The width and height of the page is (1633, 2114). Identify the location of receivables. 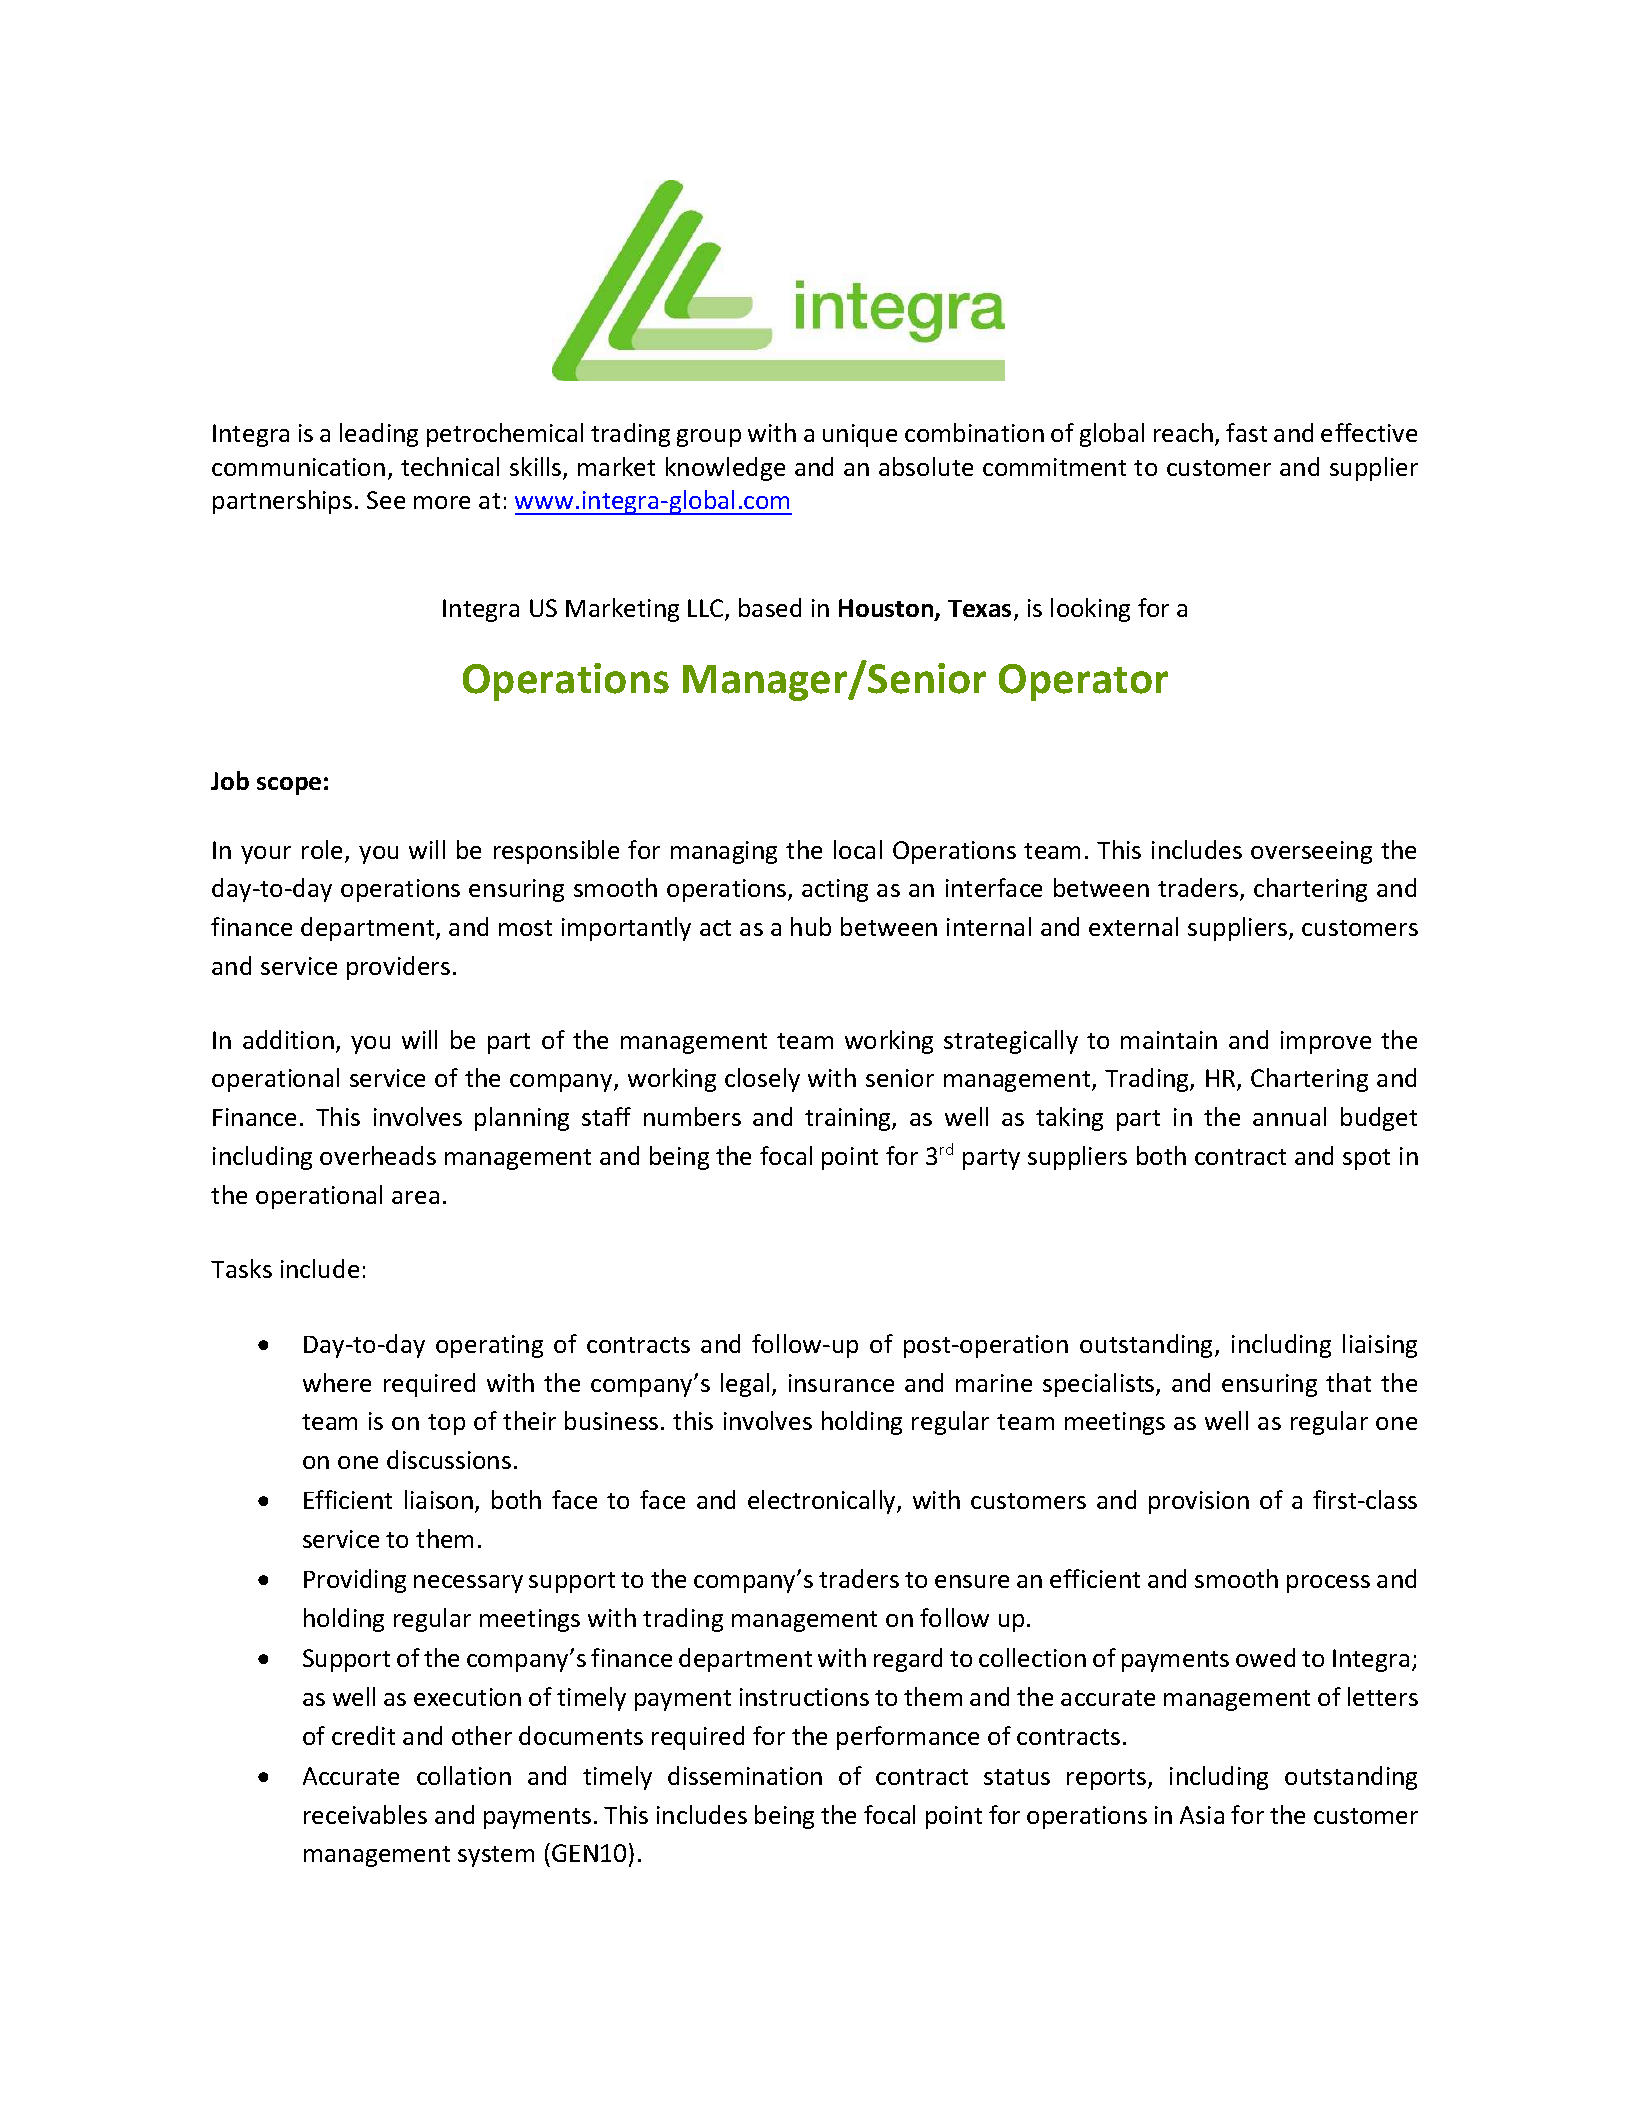
(365, 1814).
